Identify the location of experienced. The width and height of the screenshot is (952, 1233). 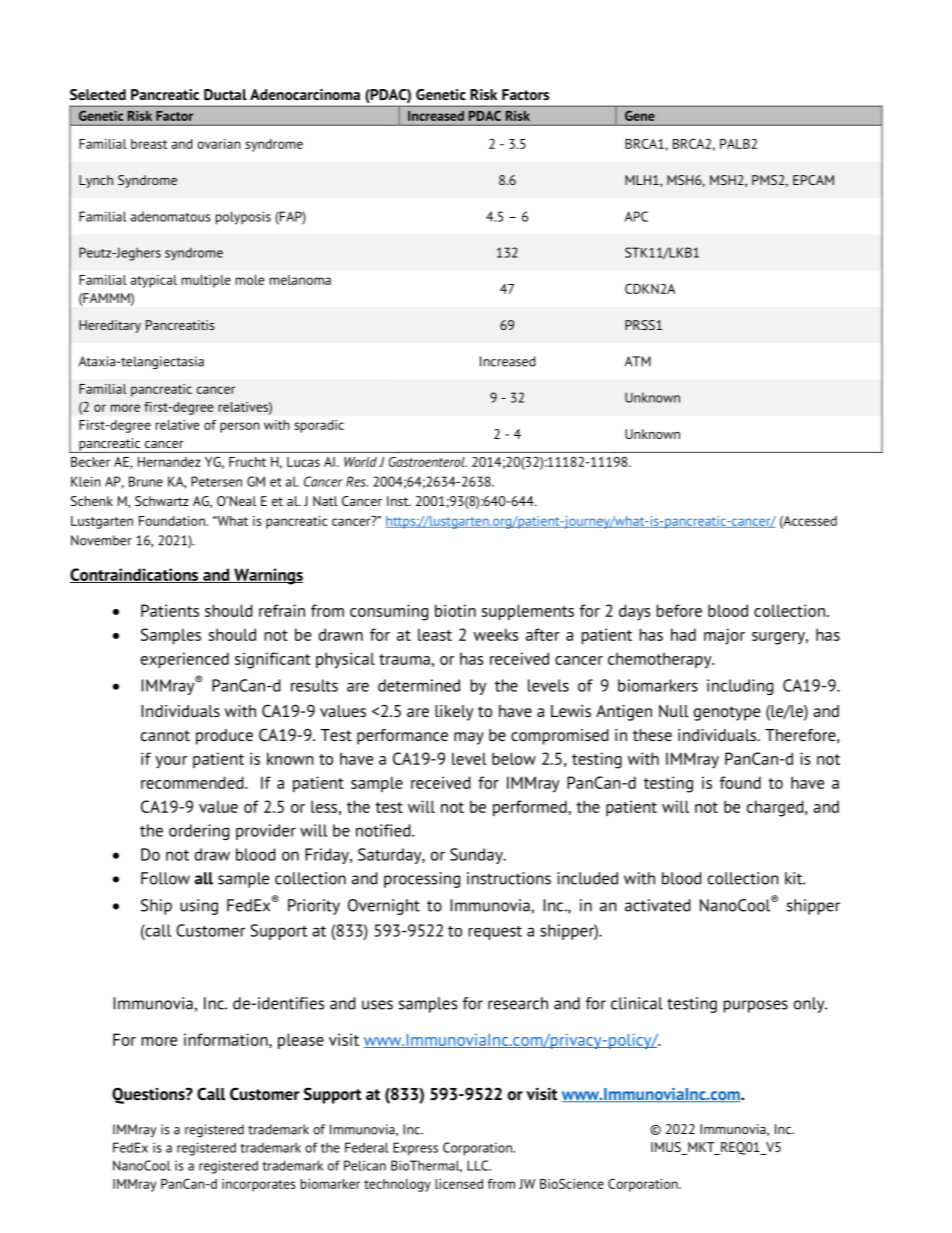
(185, 660).
